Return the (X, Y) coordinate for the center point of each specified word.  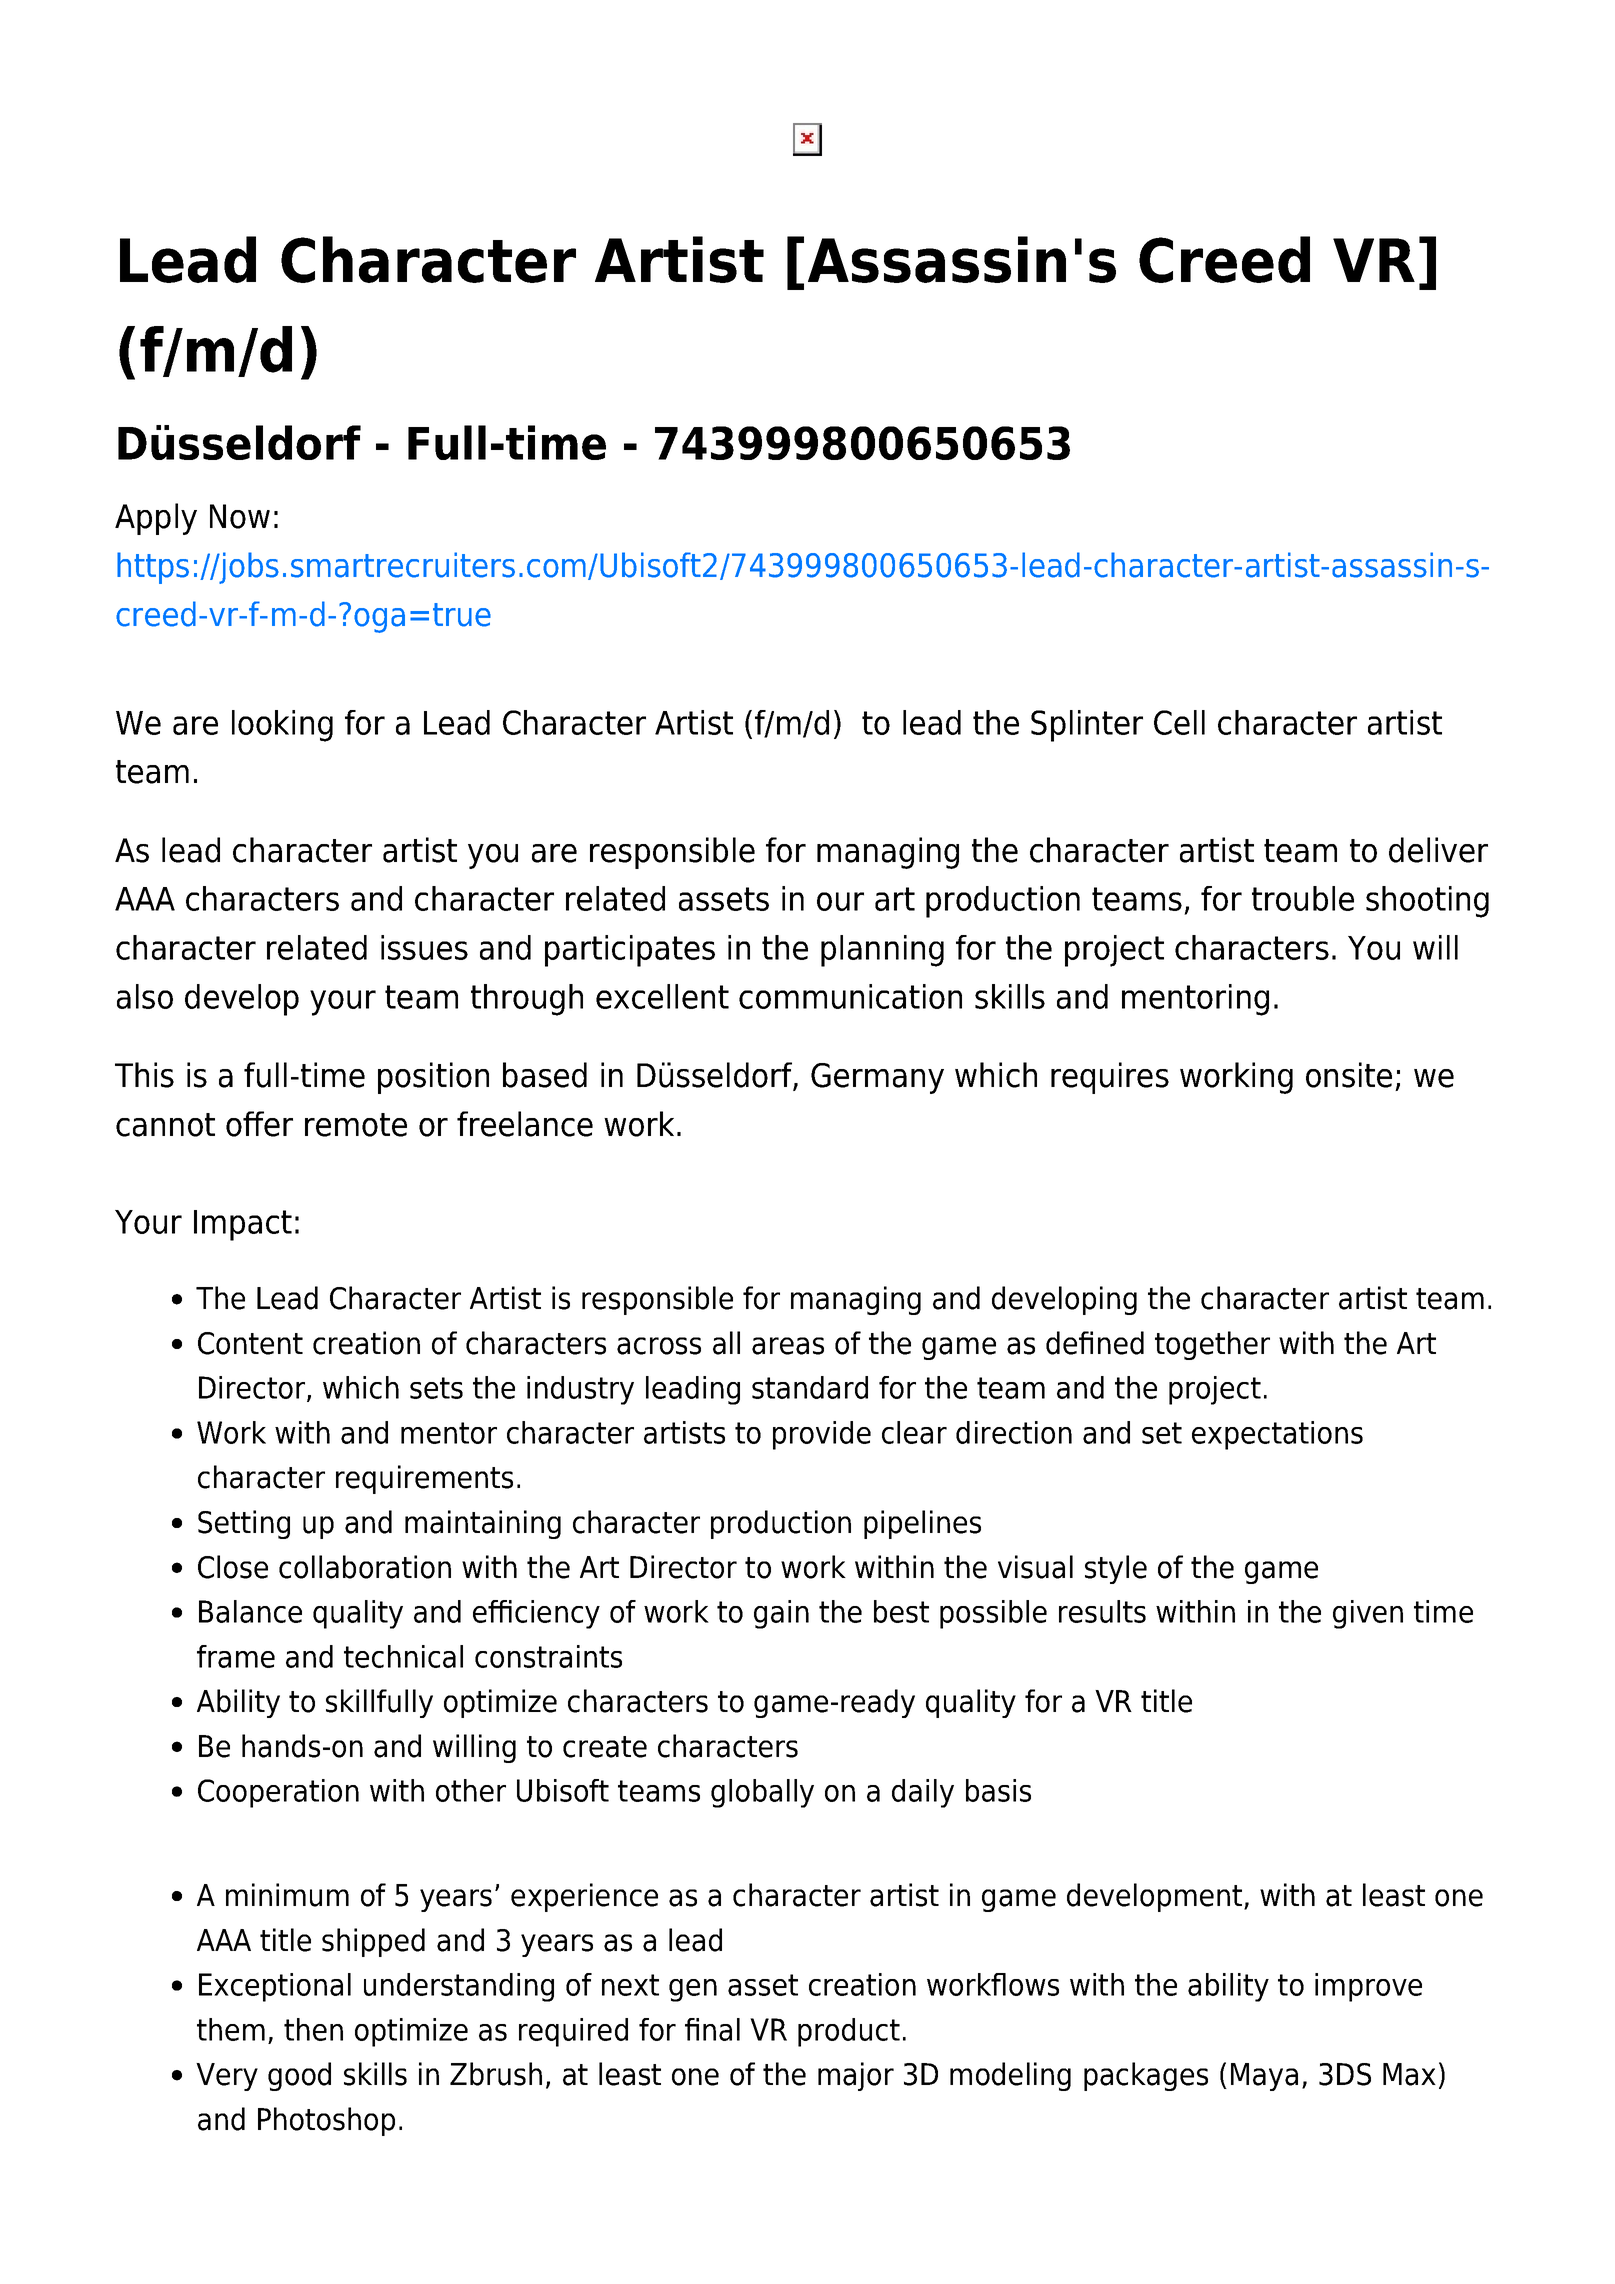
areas (788, 1346)
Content (250, 1343)
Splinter (1087, 726)
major (856, 2076)
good (299, 2076)
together (1212, 1345)
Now (240, 516)
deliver (1438, 850)
